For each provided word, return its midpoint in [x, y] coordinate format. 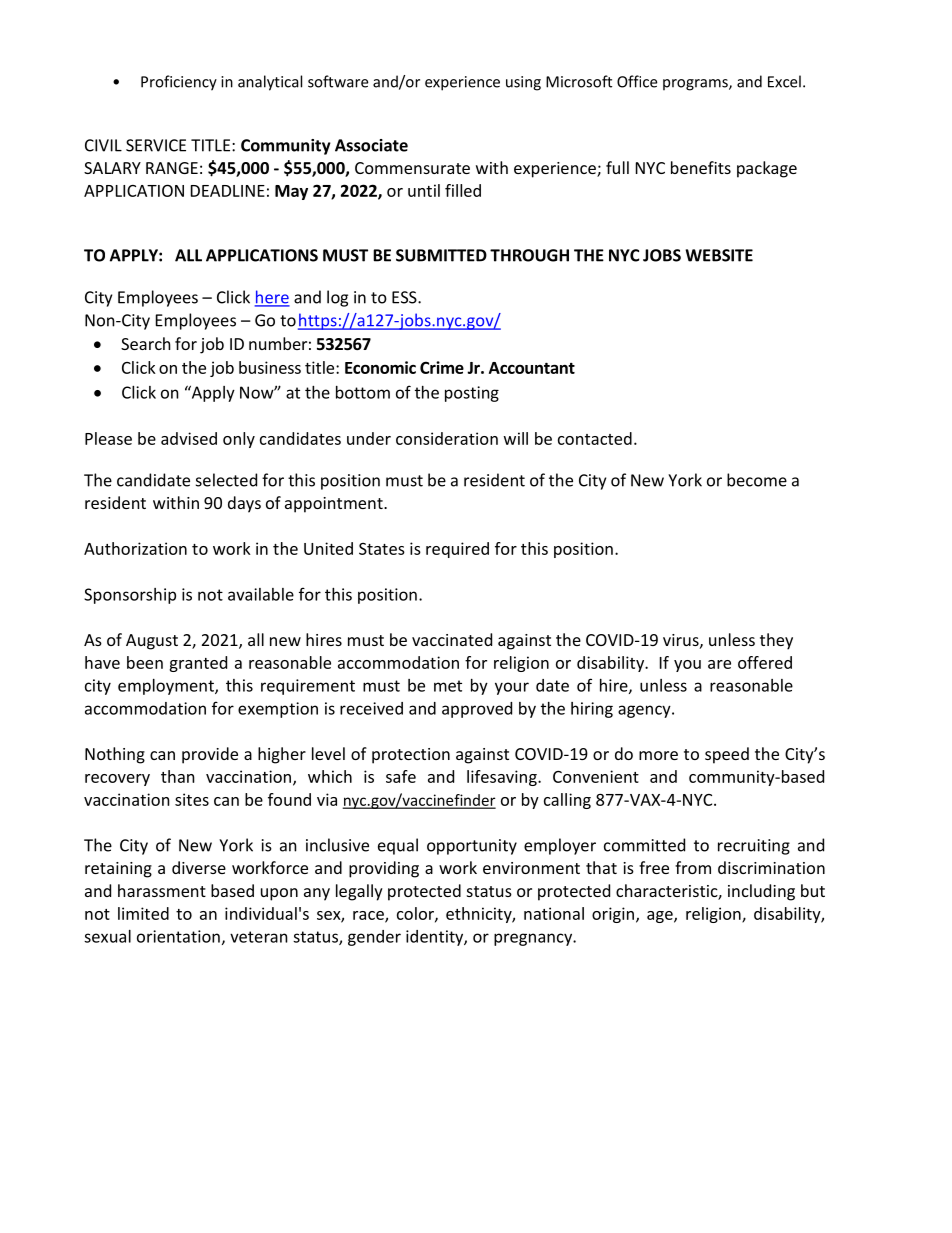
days [244, 504]
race [369, 916]
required [457, 550]
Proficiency [179, 83]
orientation [178, 936]
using [523, 83]
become [757, 480]
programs [696, 85]
